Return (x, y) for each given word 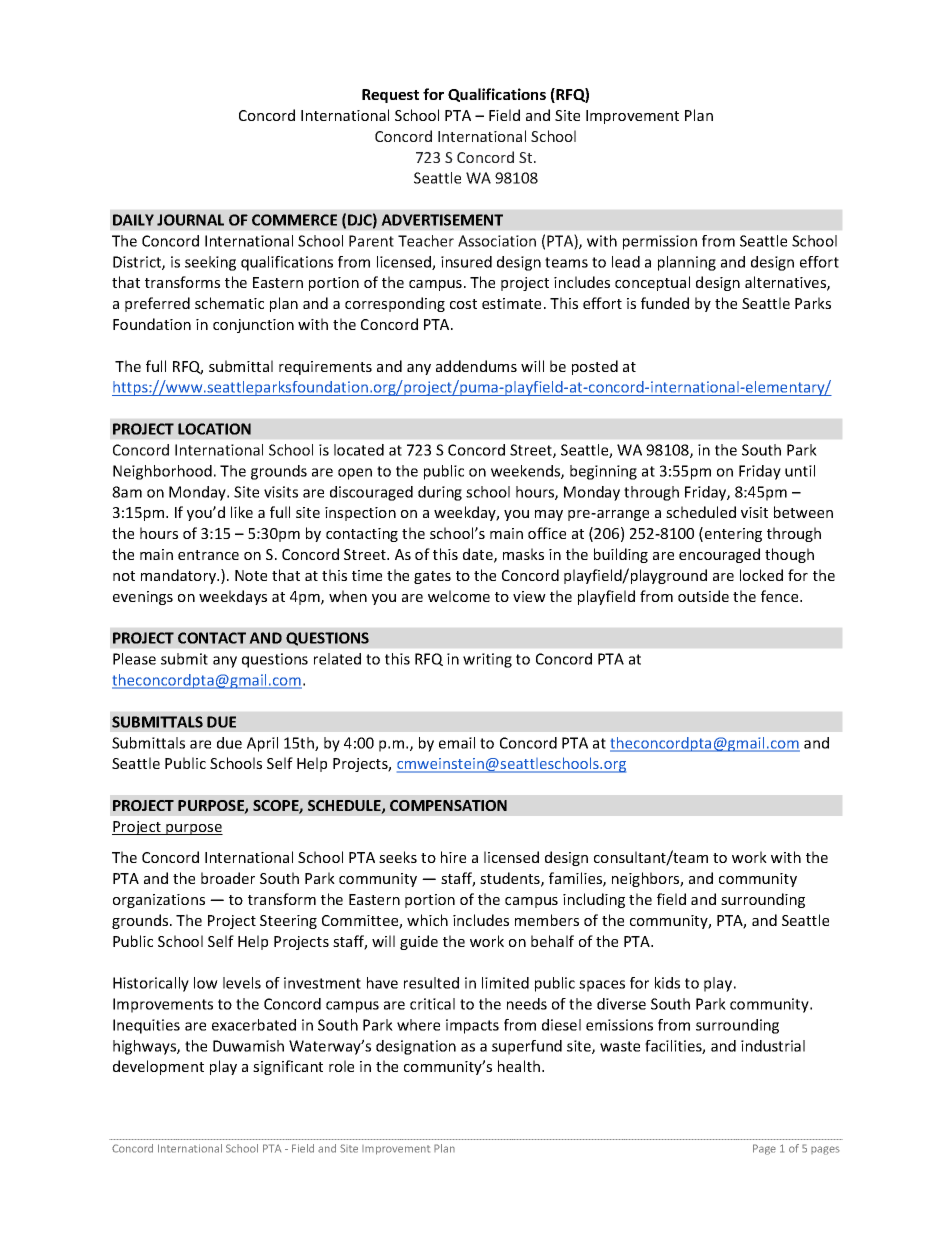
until (800, 471)
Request (390, 96)
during (440, 493)
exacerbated (254, 1025)
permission (660, 242)
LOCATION (214, 429)
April (262, 744)
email (457, 743)
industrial (773, 1046)
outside (703, 596)
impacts (472, 1026)
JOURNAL (190, 220)
